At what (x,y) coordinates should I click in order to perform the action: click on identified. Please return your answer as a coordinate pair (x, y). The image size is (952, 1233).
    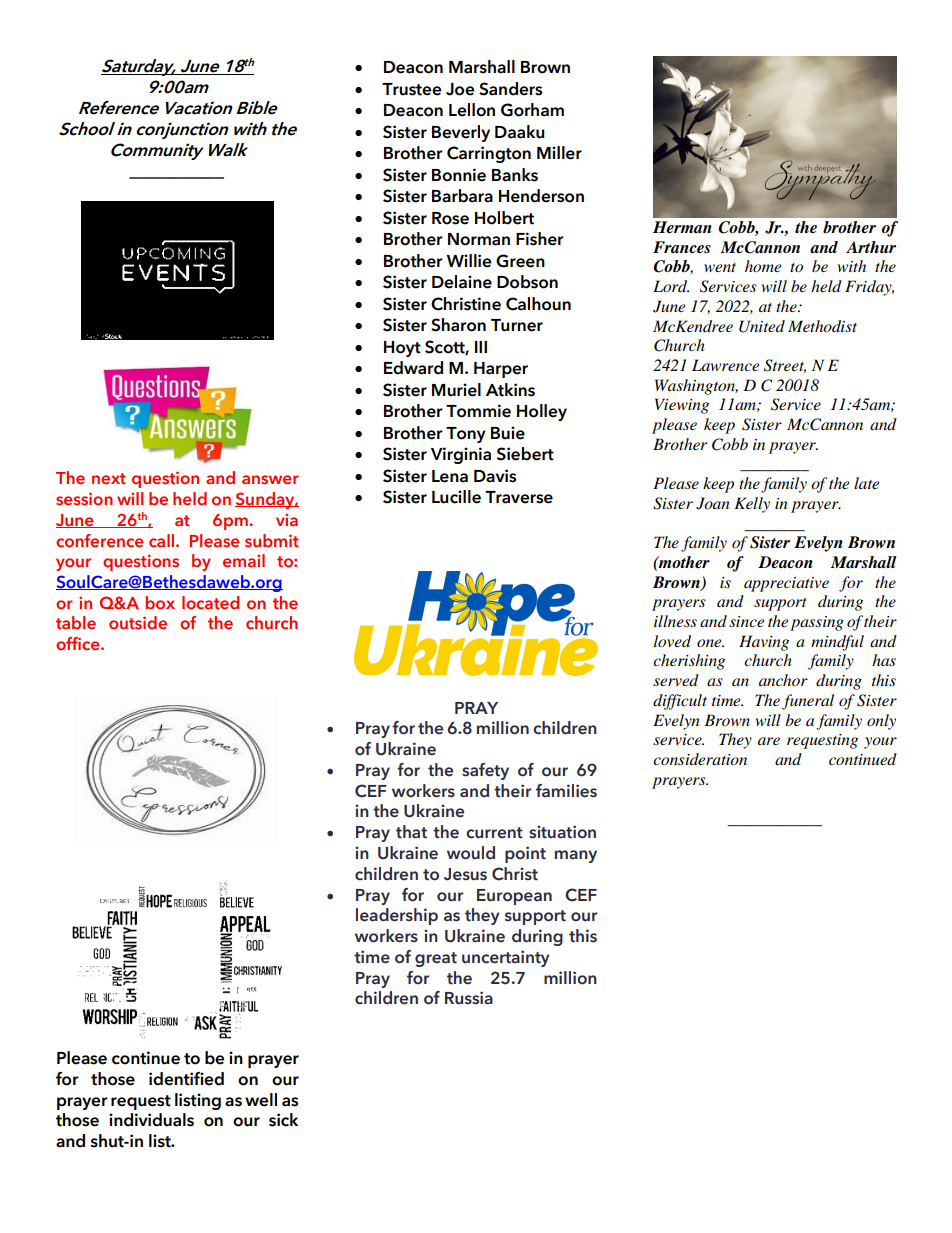
    Looking at the image, I should click on (186, 1079).
